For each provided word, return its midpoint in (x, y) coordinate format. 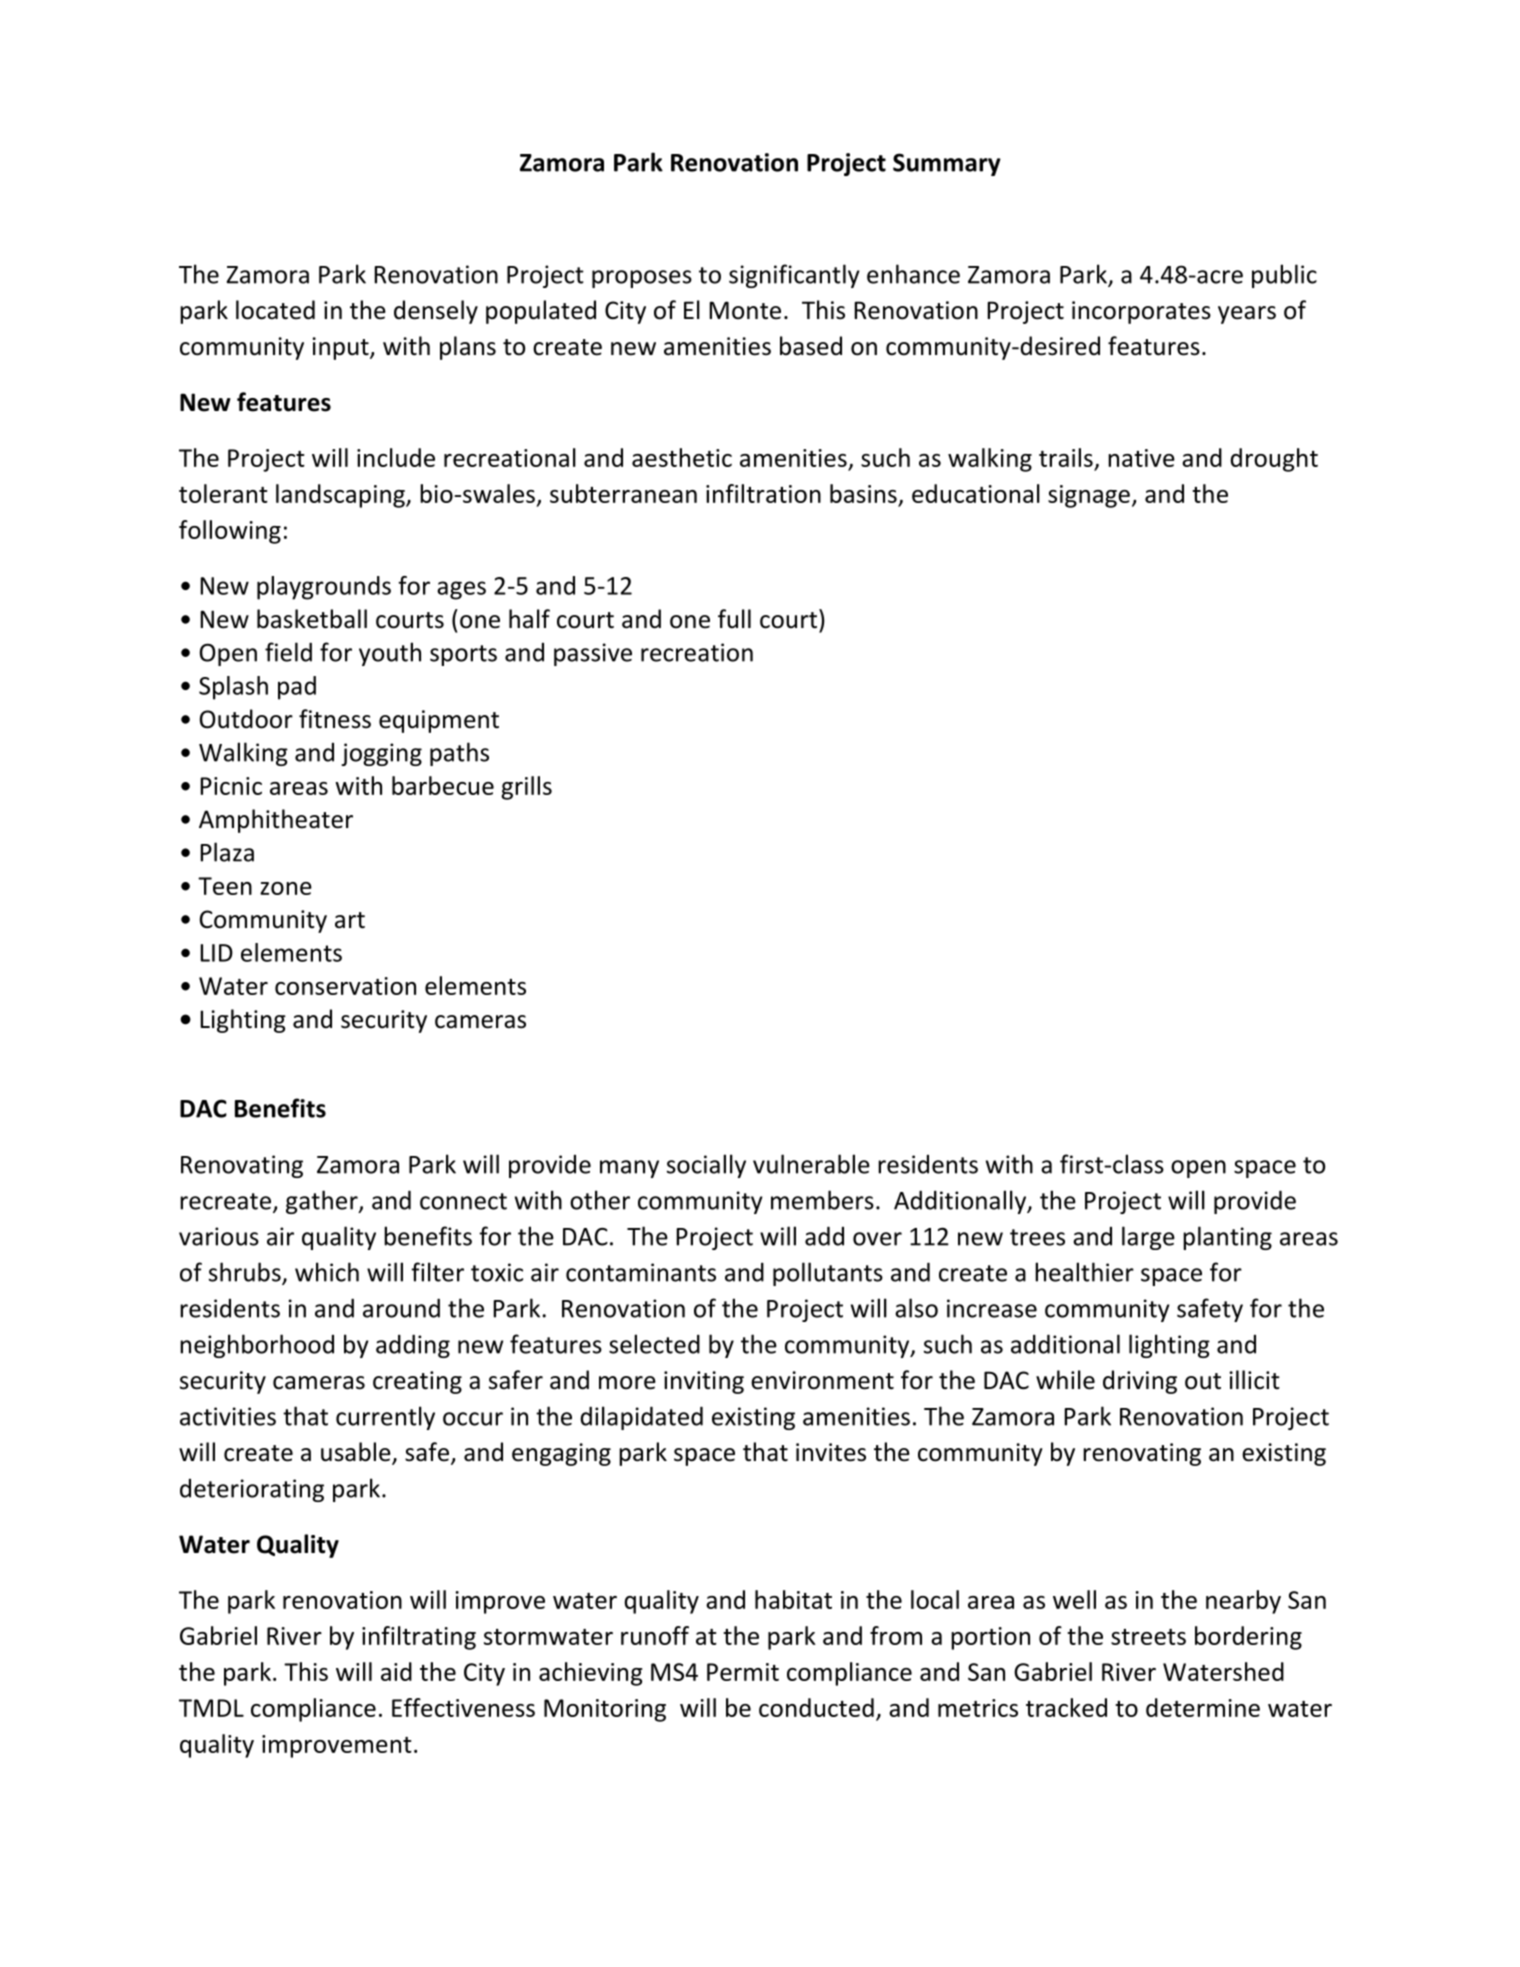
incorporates (1141, 312)
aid (396, 1671)
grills (526, 788)
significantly (794, 276)
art (350, 920)
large (1148, 1238)
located (275, 310)
